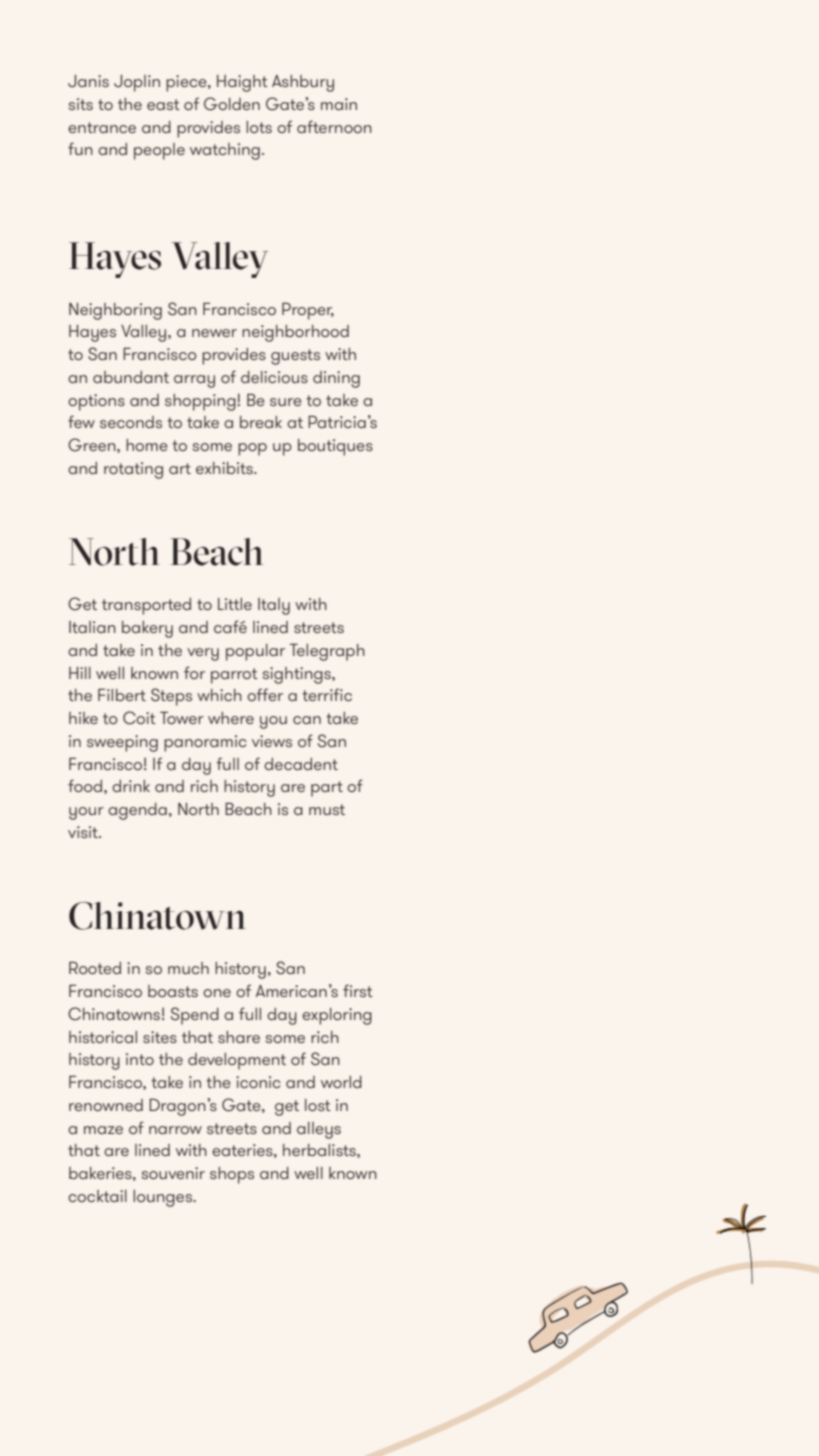 This screenshot has width=819, height=1456. What do you see at coordinates (232, 104) in the screenshot?
I see `Golden` at bounding box center [232, 104].
